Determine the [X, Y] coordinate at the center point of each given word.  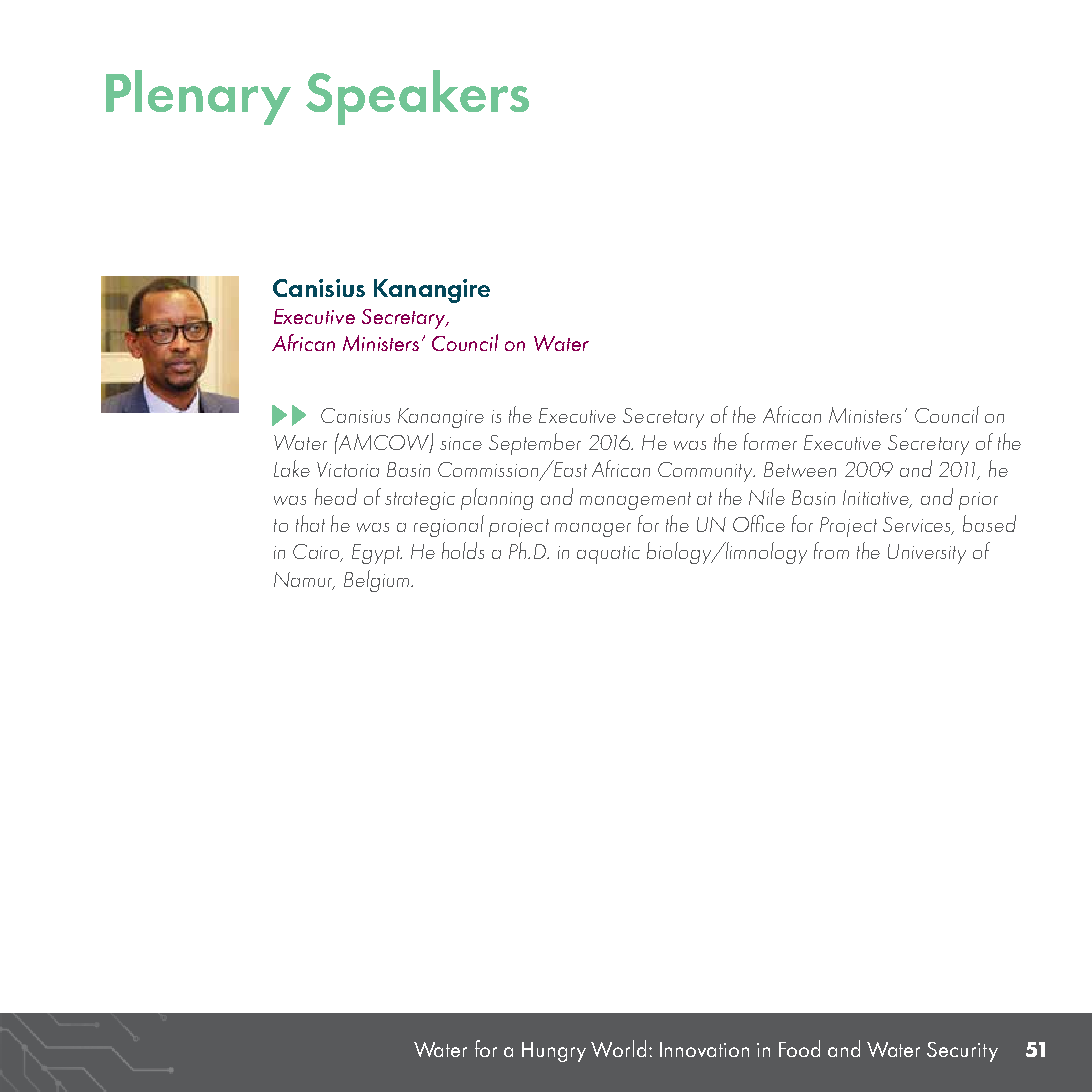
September [535, 444]
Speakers [417, 97]
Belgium [378, 581]
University [927, 554]
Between [800, 469]
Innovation [704, 1049]
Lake [292, 468]
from [831, 550]
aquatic [608, 555]
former [770, 441]
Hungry [554, 1052]
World [618, 1048]
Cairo [318, 553]
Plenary [198, 97]
